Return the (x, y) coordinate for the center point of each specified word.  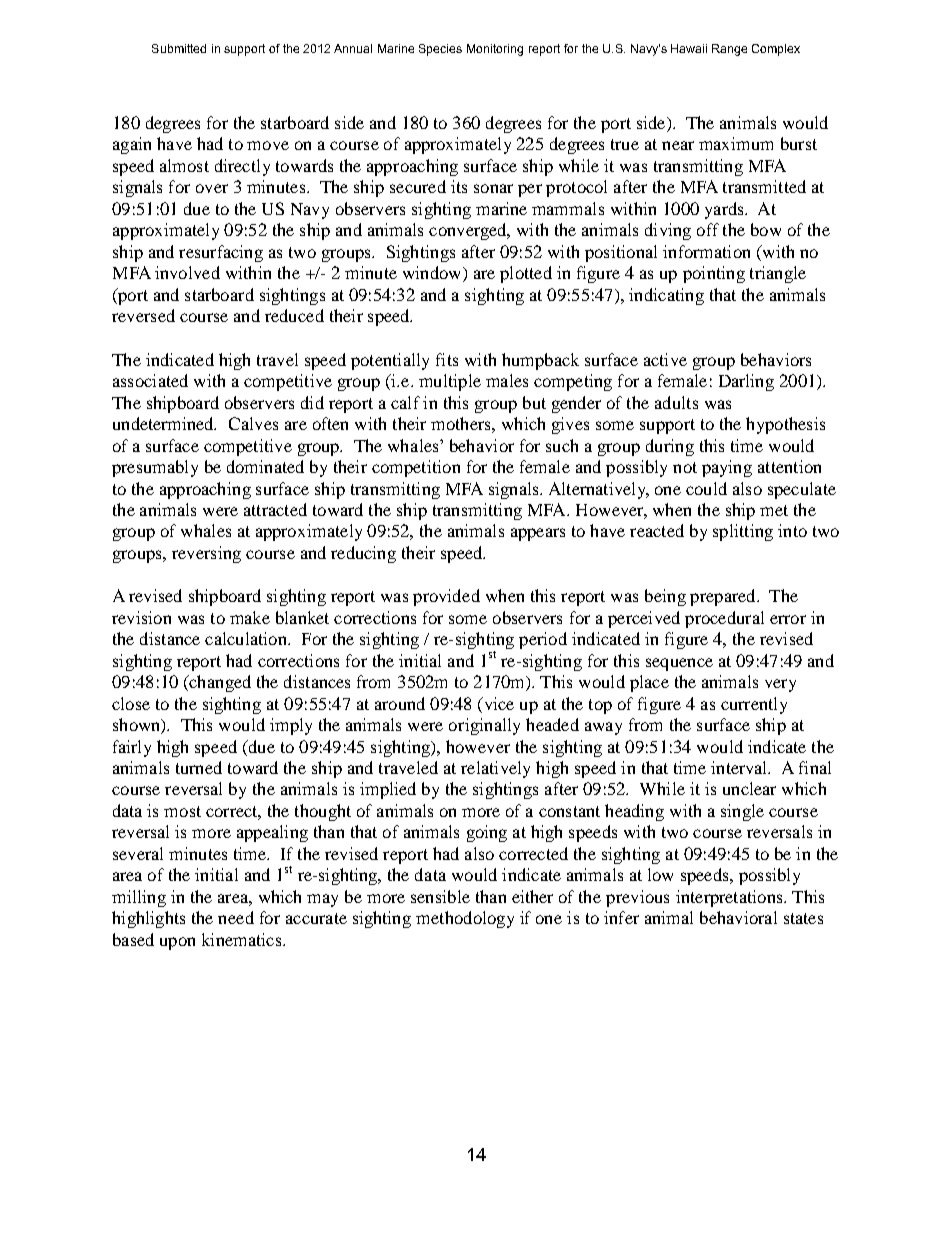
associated (150, 380)
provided (446, 597)
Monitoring (495, 50)
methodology (465, 919)
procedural (724, 619)
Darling (746, 382)
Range (729, 50)
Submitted (179, 48)
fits (447, 359)
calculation (247, 638)
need (236, 917)
